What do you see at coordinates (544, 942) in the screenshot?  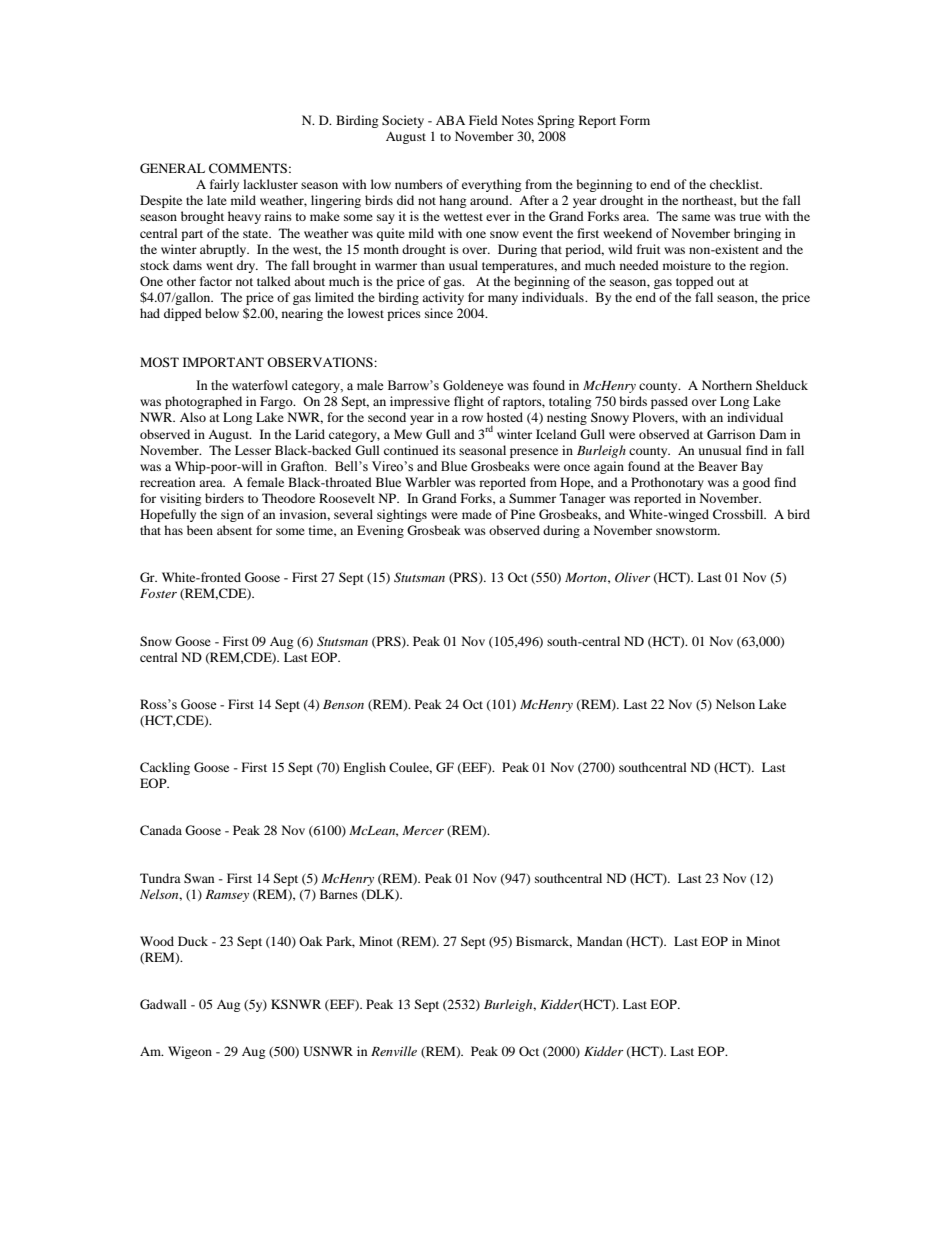 I see `Bismarck` at bounding box center [544, 942].
